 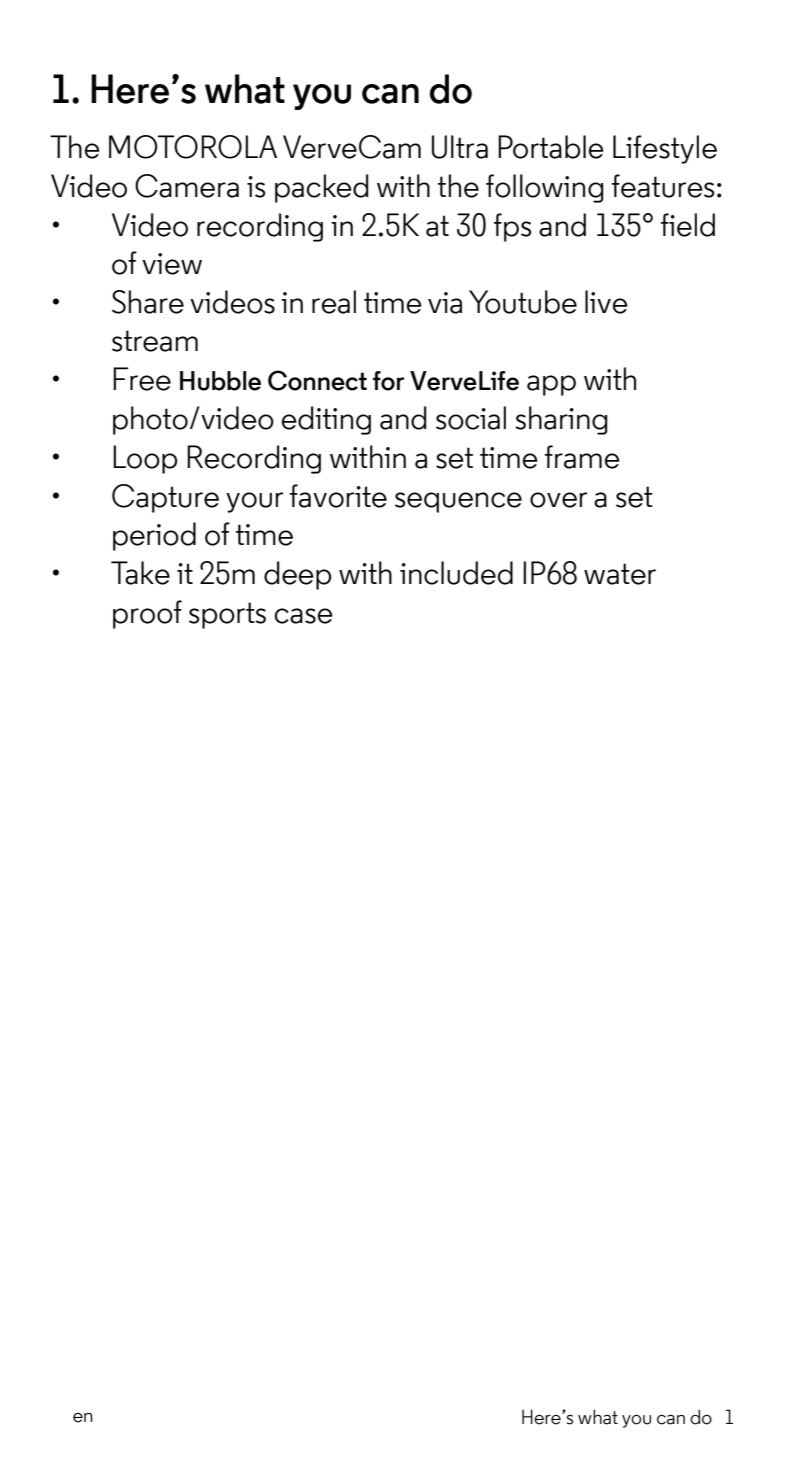 I want to click on app, so click(x=551, y=385).
